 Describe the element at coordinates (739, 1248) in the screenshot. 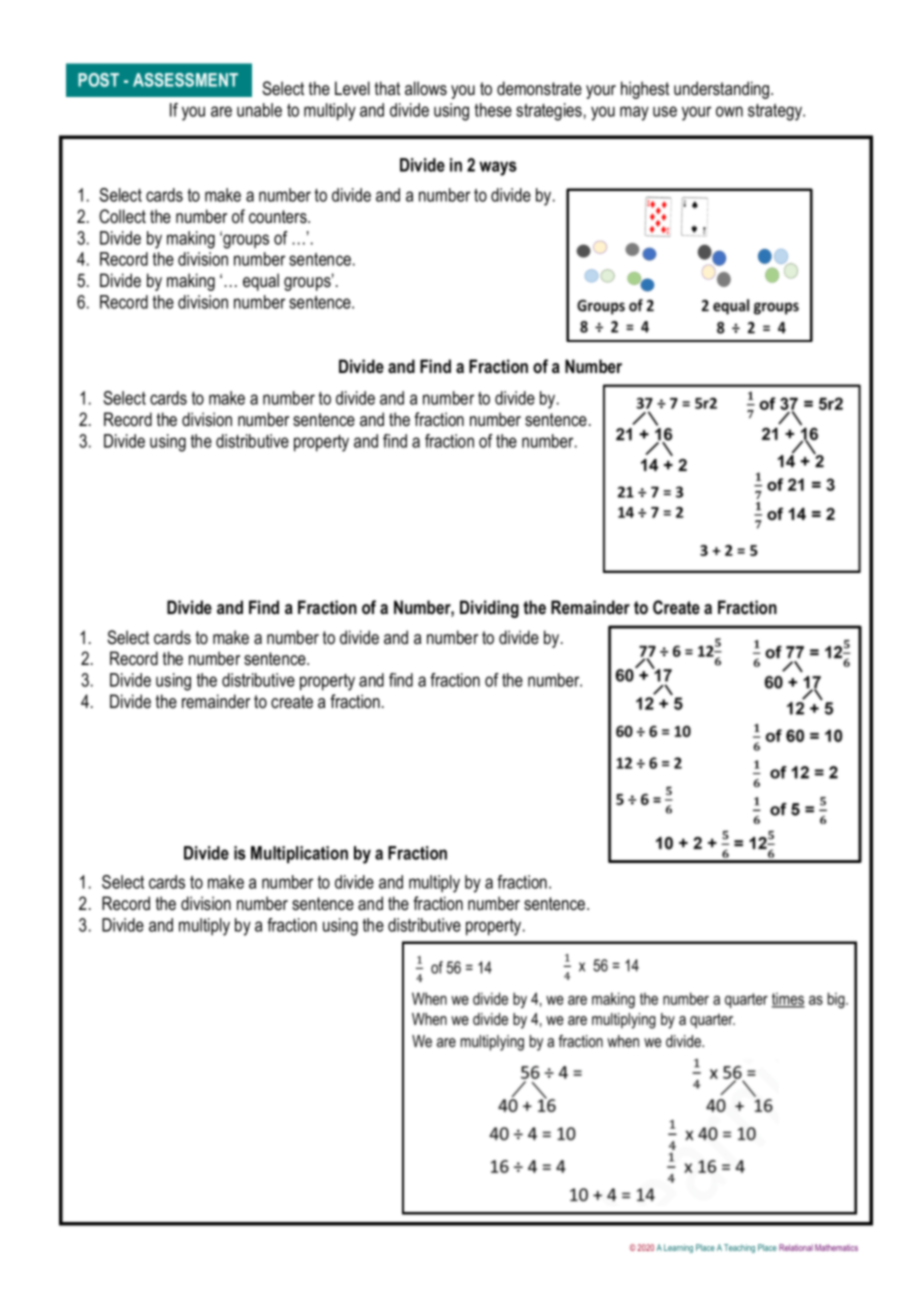

I see `Teaching` at that location.
